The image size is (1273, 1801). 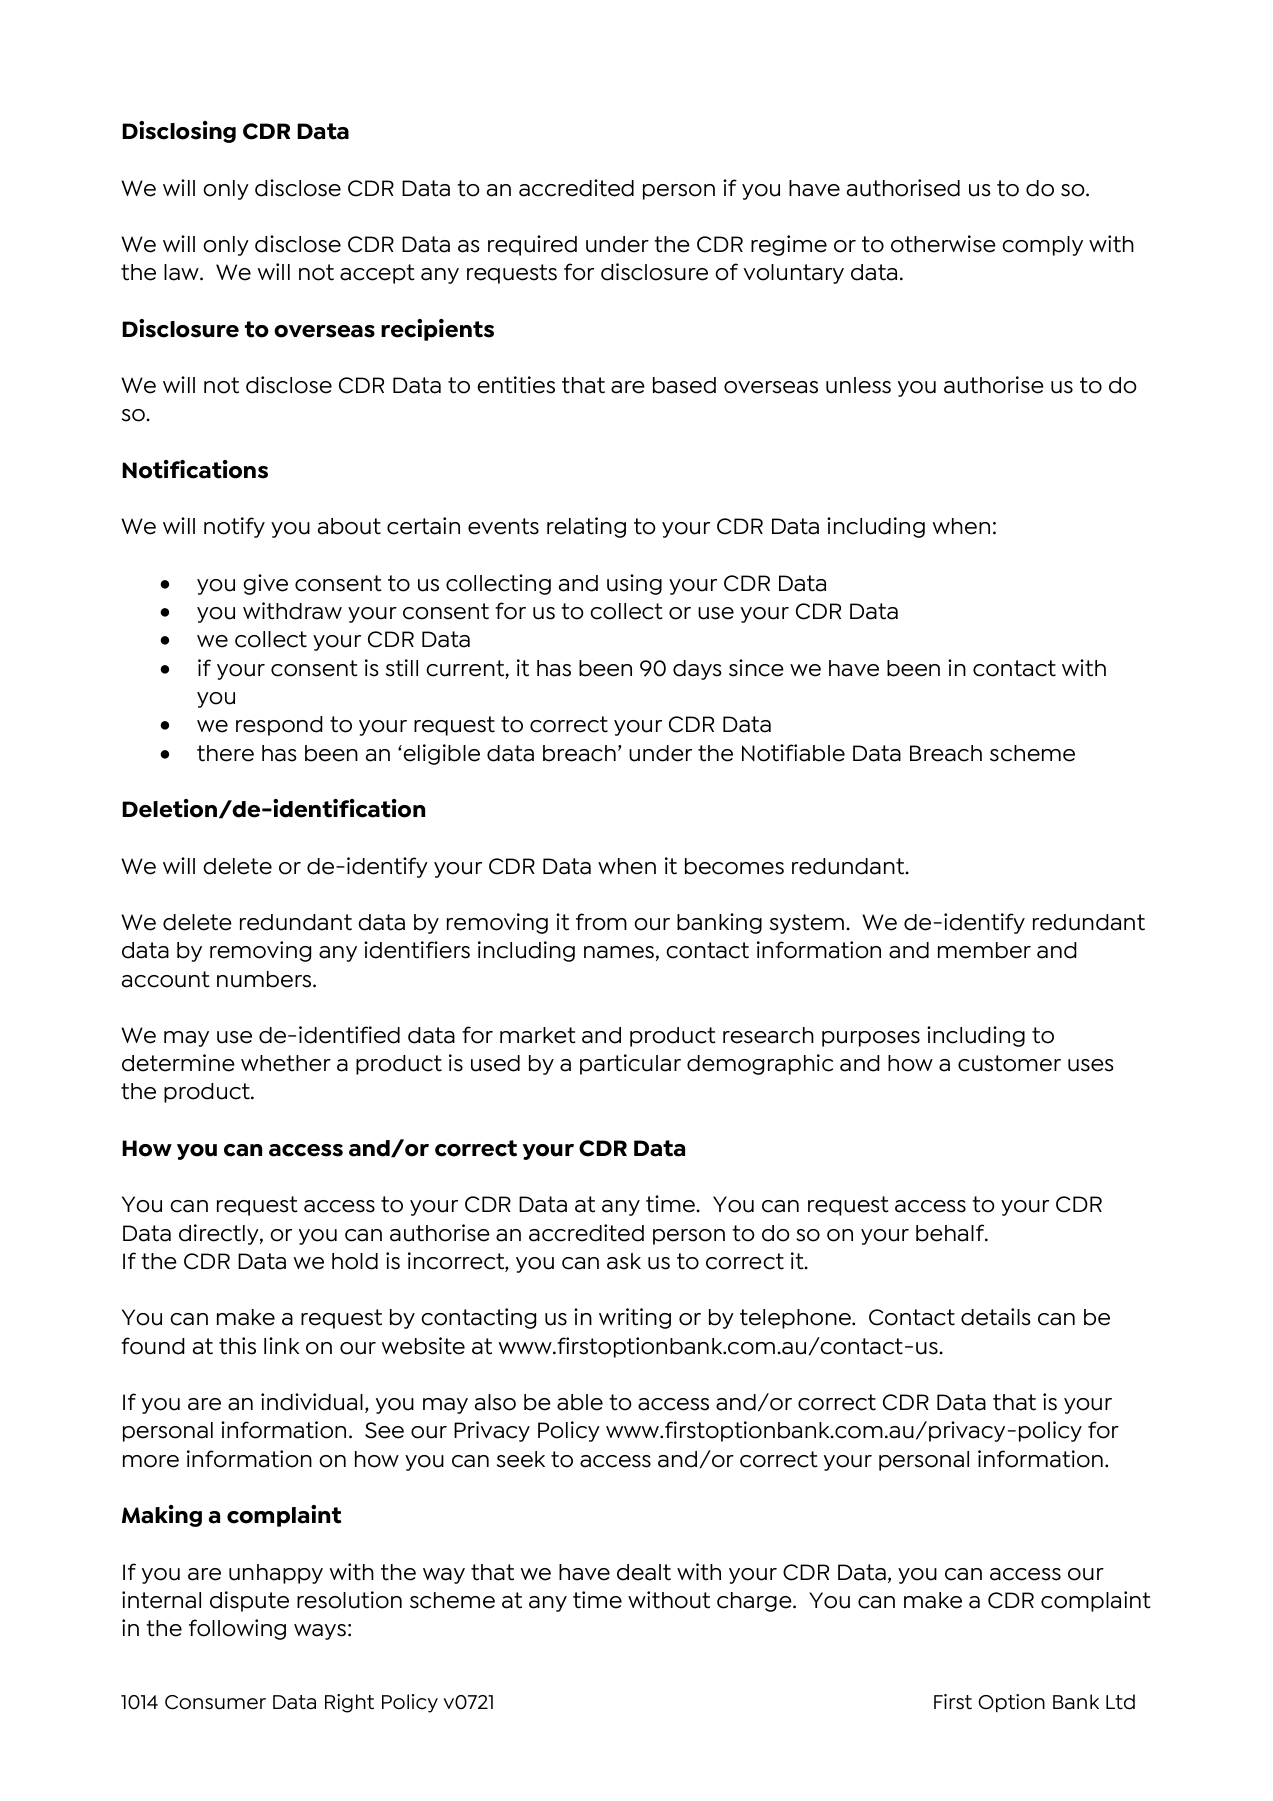 I want to click on from, so click(x=601, y=922).
